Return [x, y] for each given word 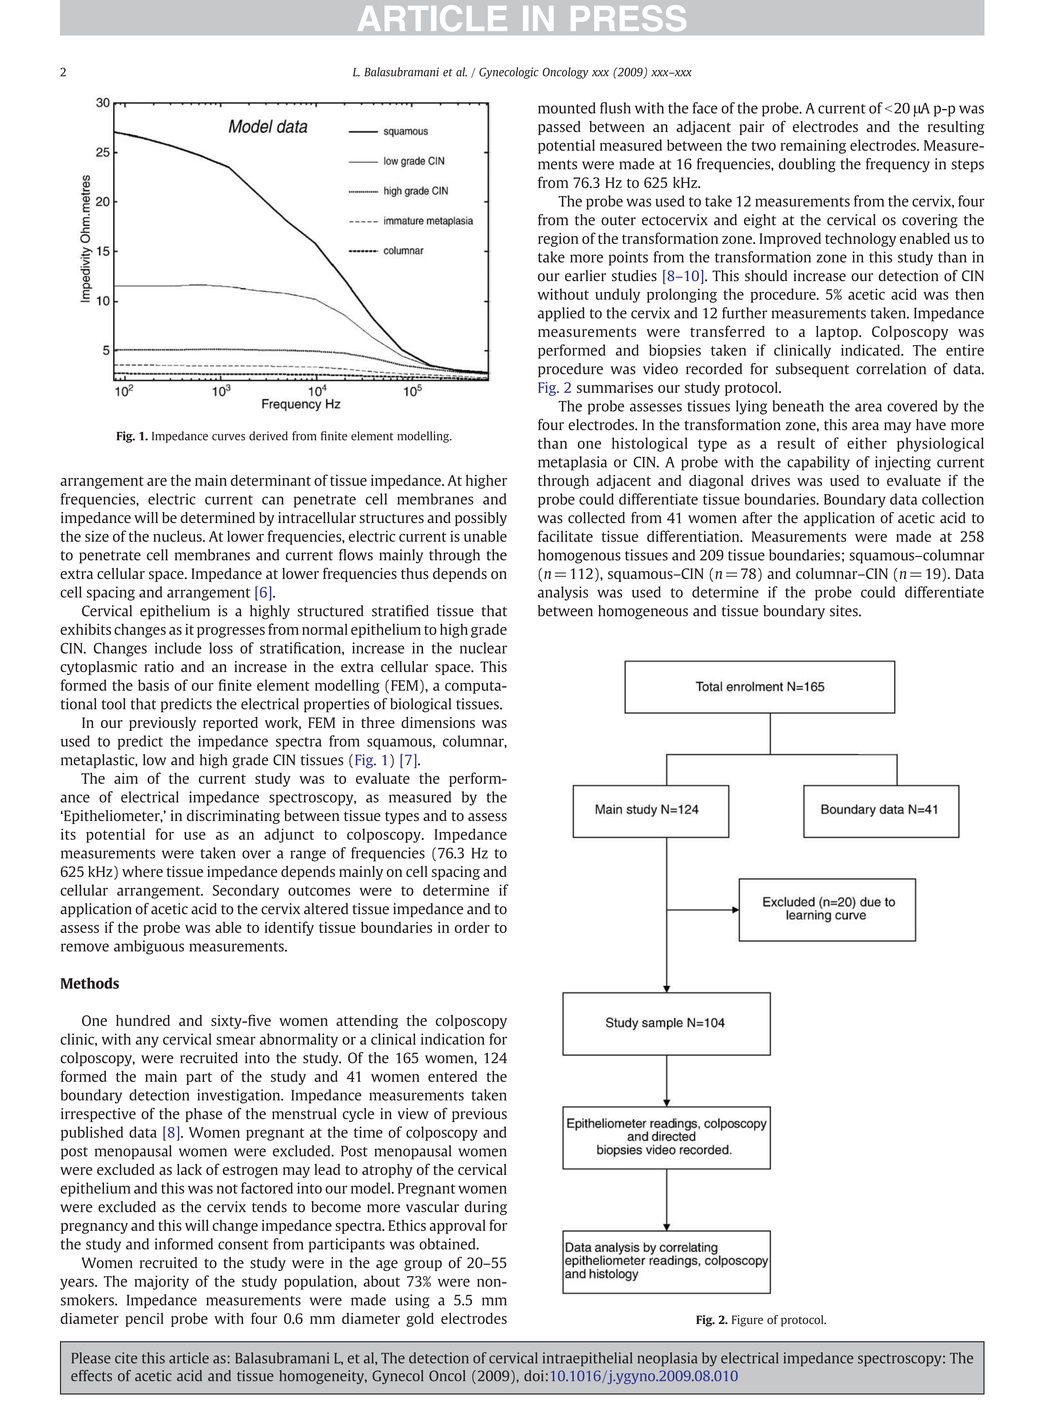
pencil [145, 1320]
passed [559, 128]
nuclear [483, 648]
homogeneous [643, 612]
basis [153, 685]
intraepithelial [587, 1359]
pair [751, 128]
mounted [567, 108]
